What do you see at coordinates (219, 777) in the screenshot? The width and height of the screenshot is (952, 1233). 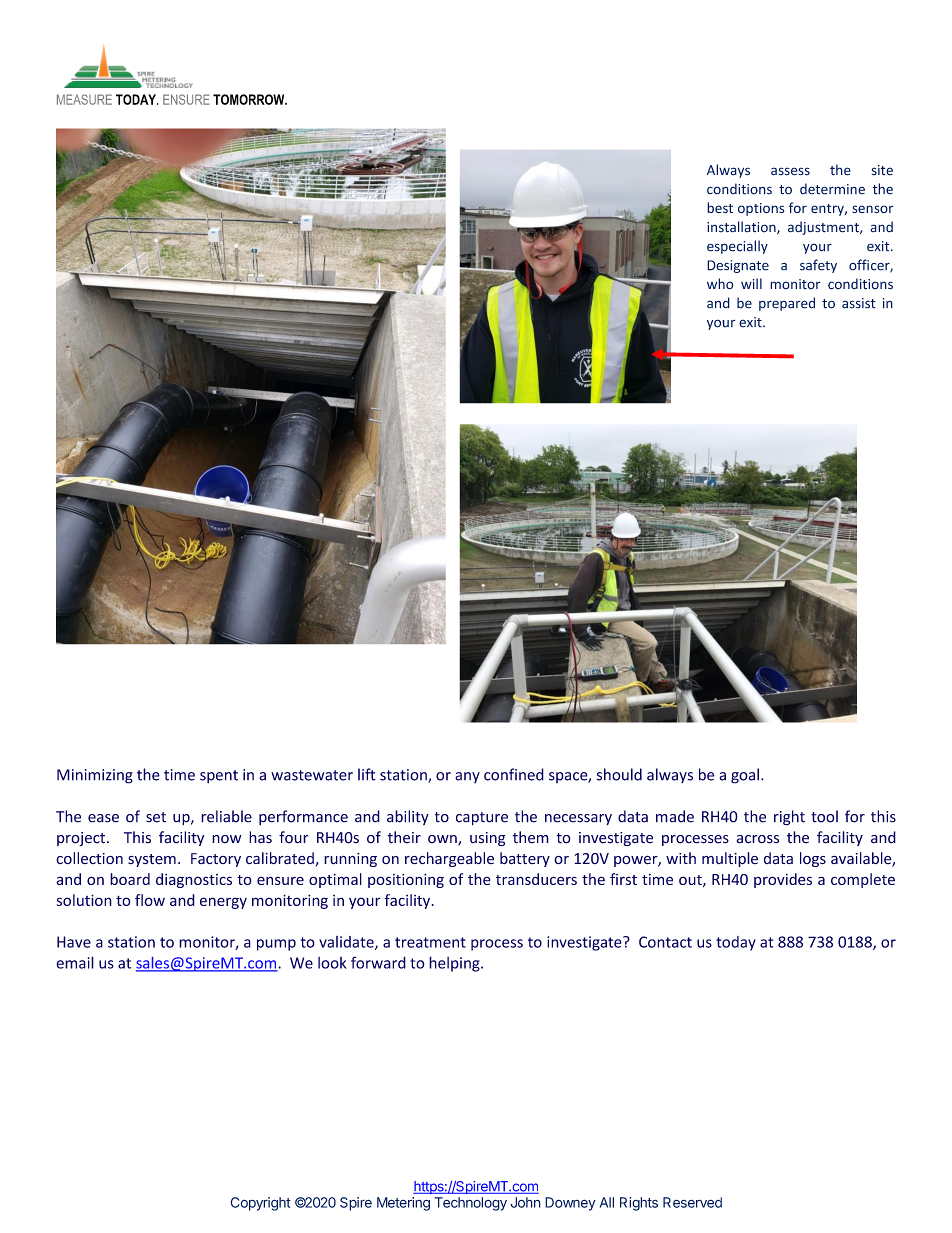 I see `spent` at bounding box center [219, 777].
